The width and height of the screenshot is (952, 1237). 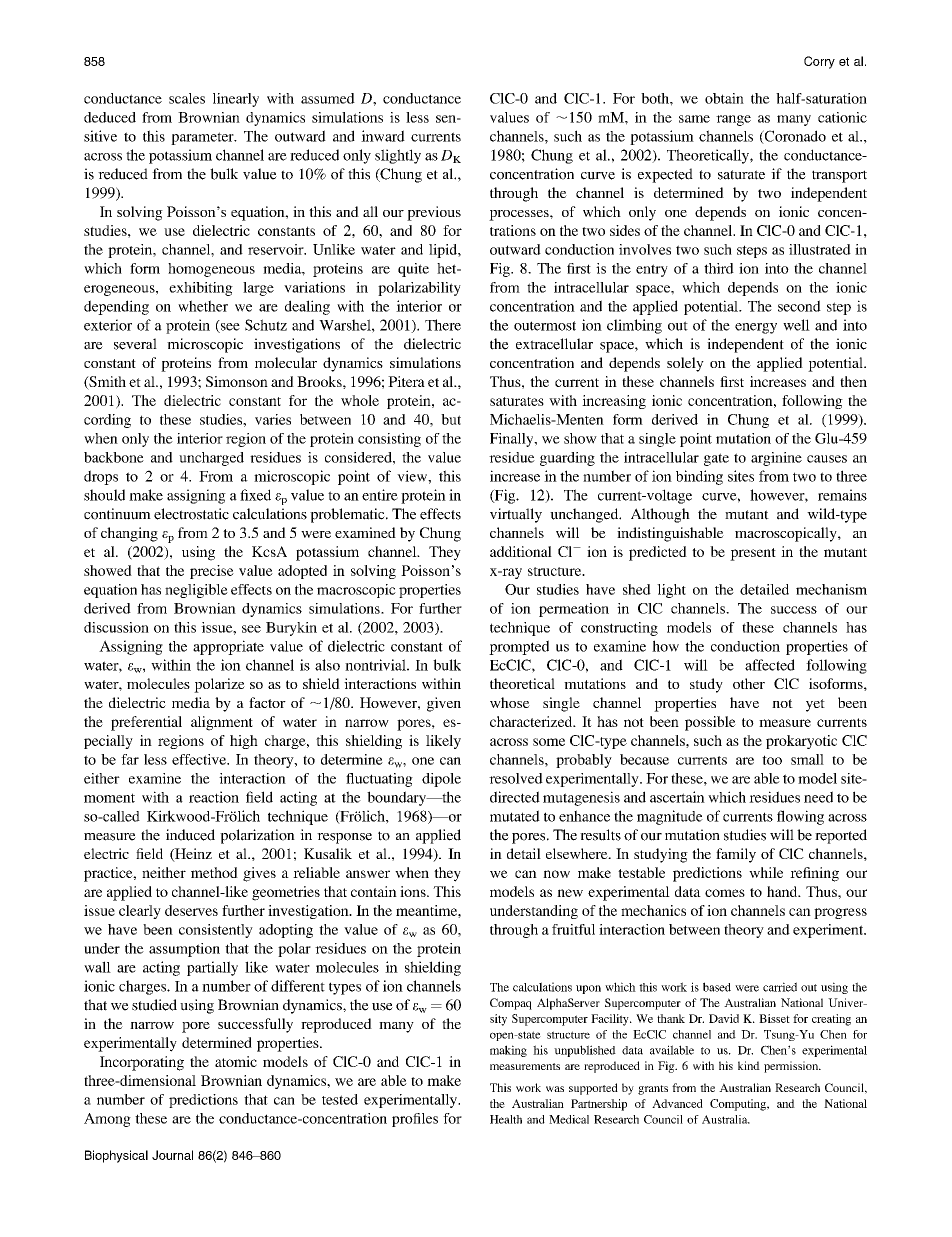 I want to click on scales, so click(x=187, y=98).
